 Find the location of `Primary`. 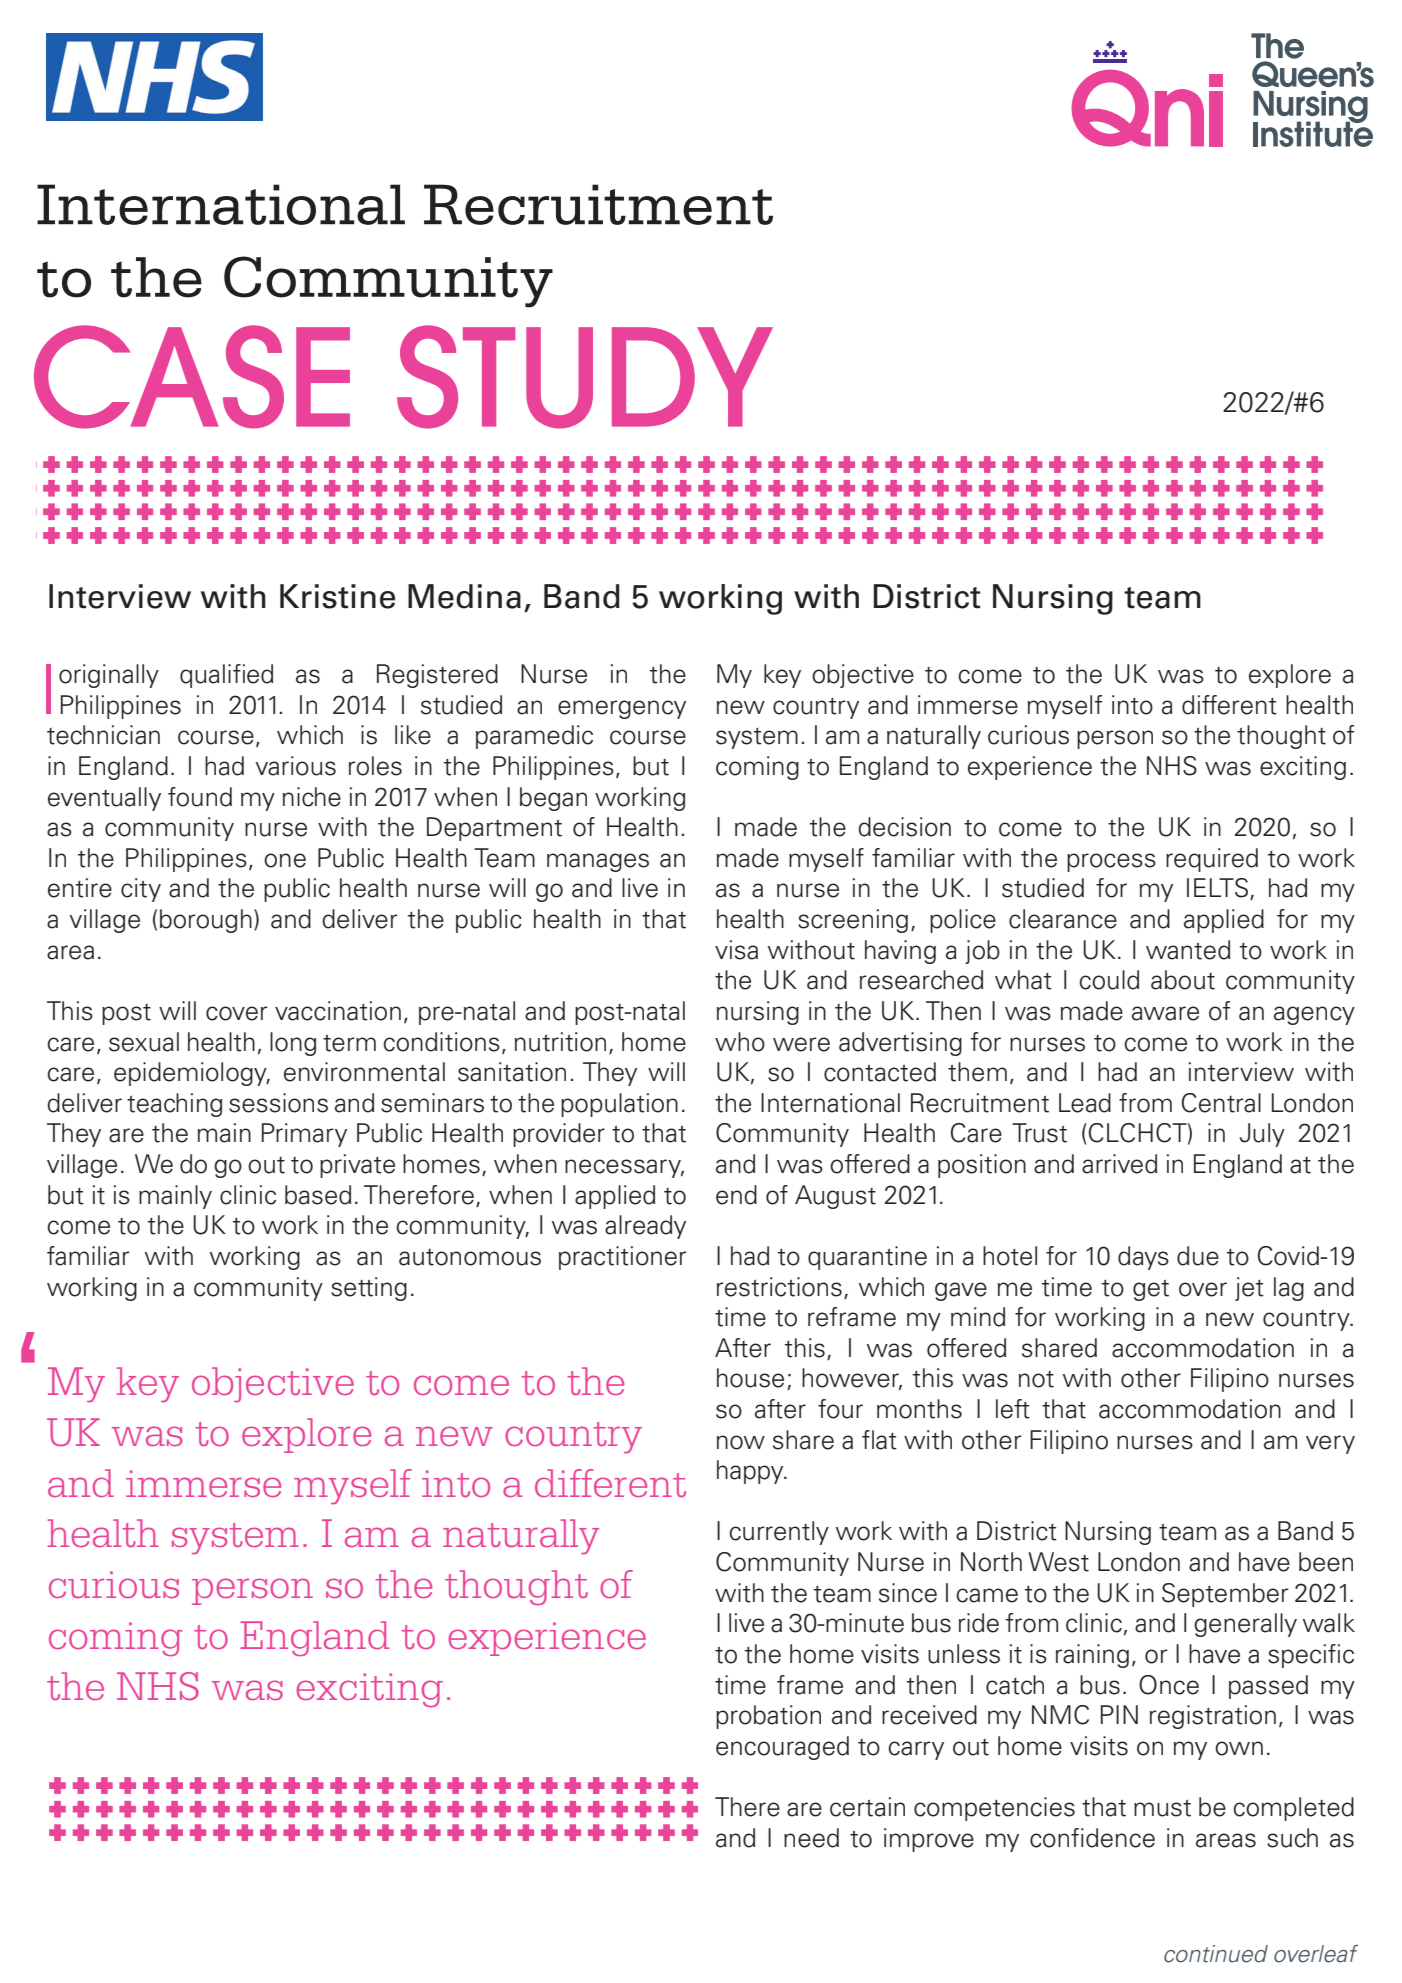

Primary is located at coordinates (304, 1135).
